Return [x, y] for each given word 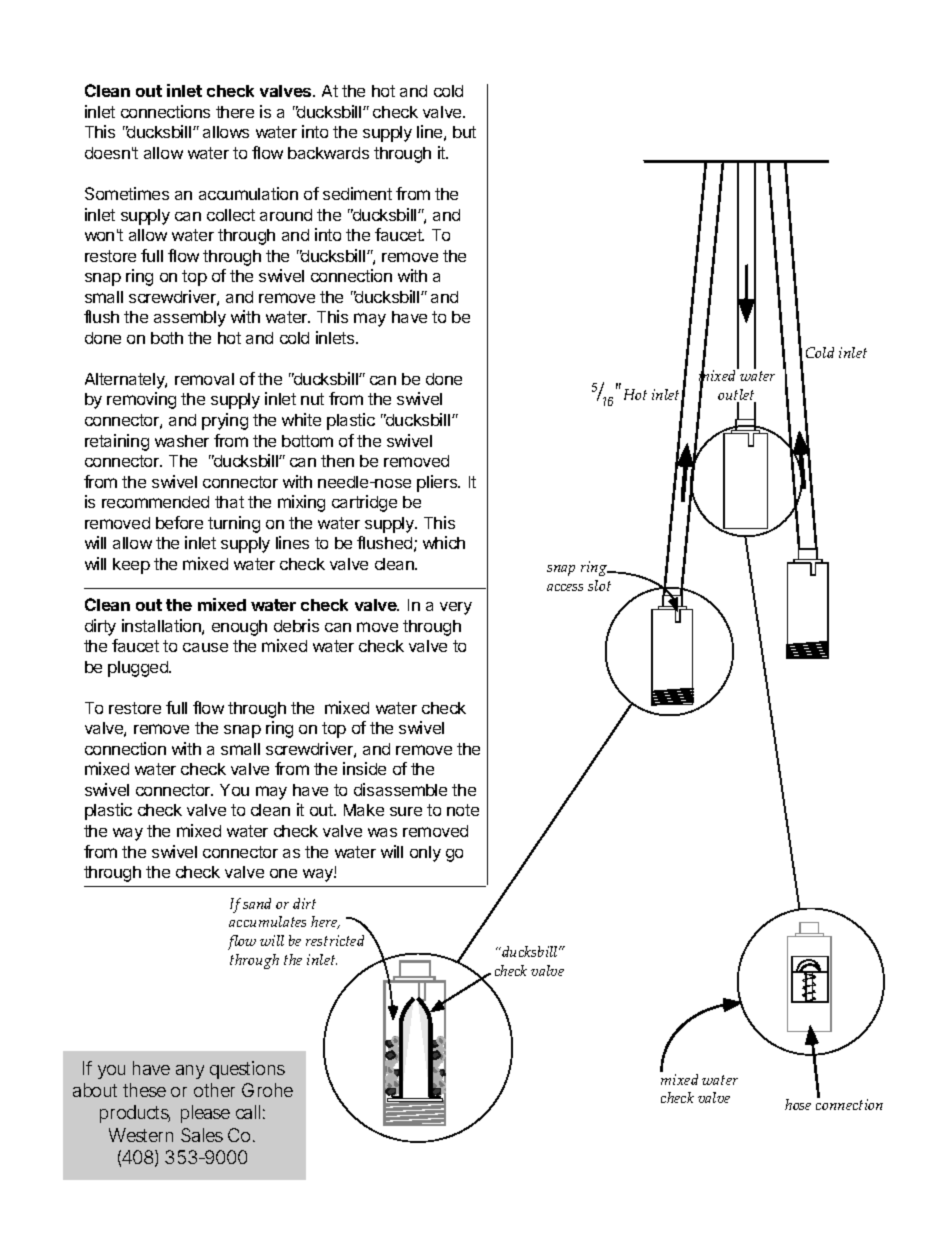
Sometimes [127, 193]
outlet [737, 396]
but [464, 132]
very [456, 608]
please [205, 1114]
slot [599, 585]
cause [205, 647]
